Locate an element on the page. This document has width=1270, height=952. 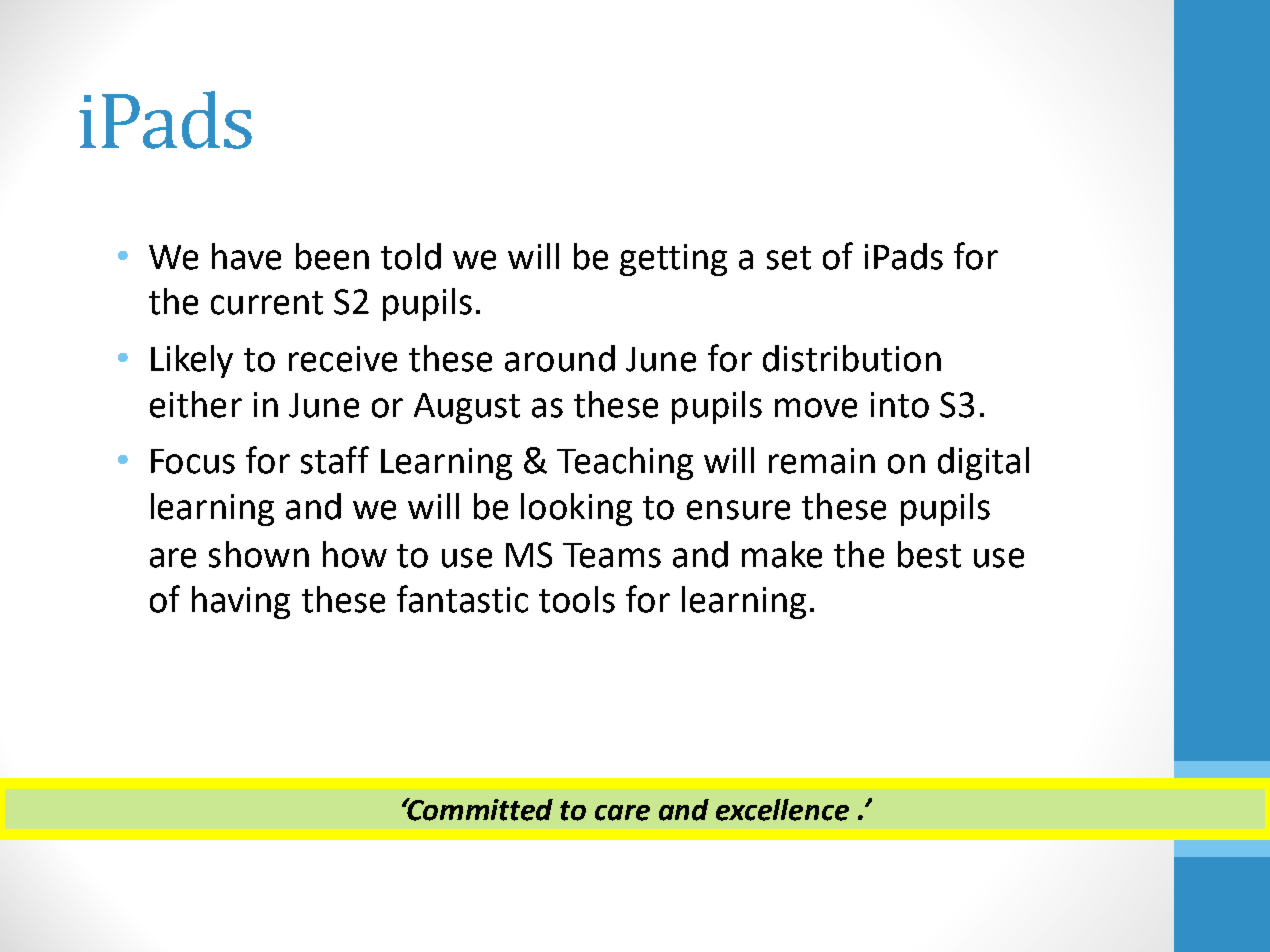
Teams is located at coordinates (612, 555).
